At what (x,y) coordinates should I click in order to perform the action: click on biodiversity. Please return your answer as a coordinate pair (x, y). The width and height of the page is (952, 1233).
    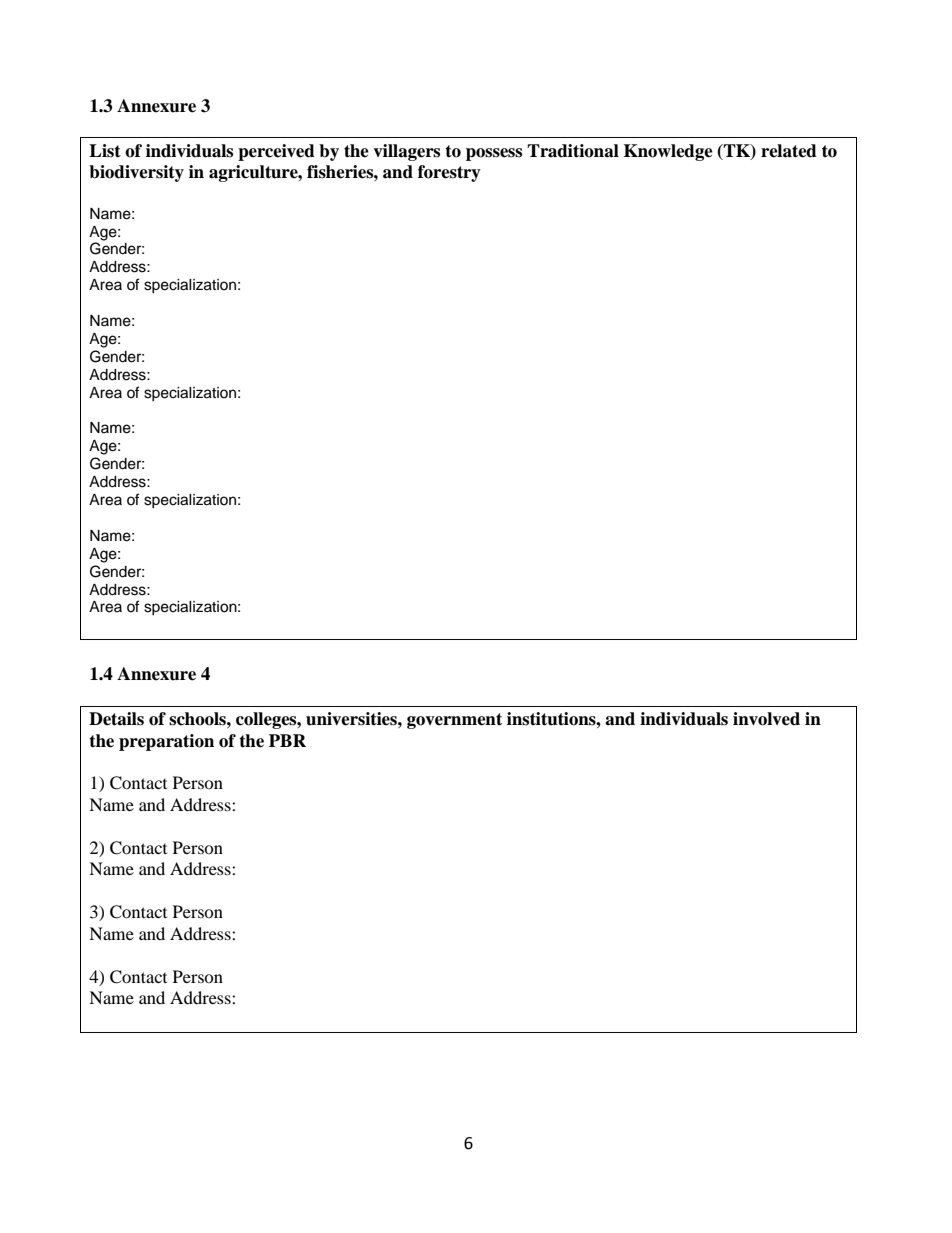
    Looking at the image, I should click on (136, 173).
